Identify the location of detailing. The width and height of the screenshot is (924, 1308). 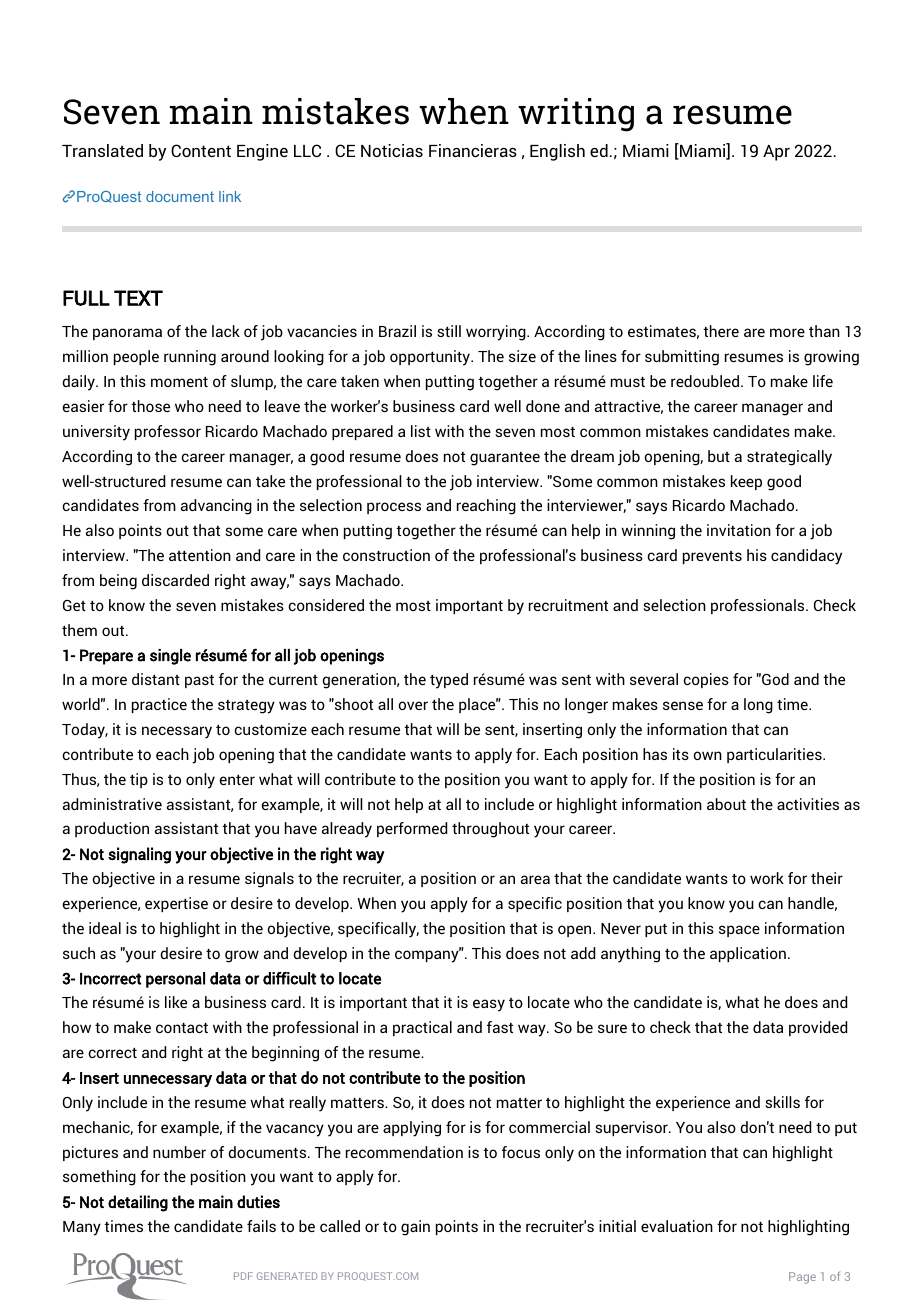
(138, 1203).
